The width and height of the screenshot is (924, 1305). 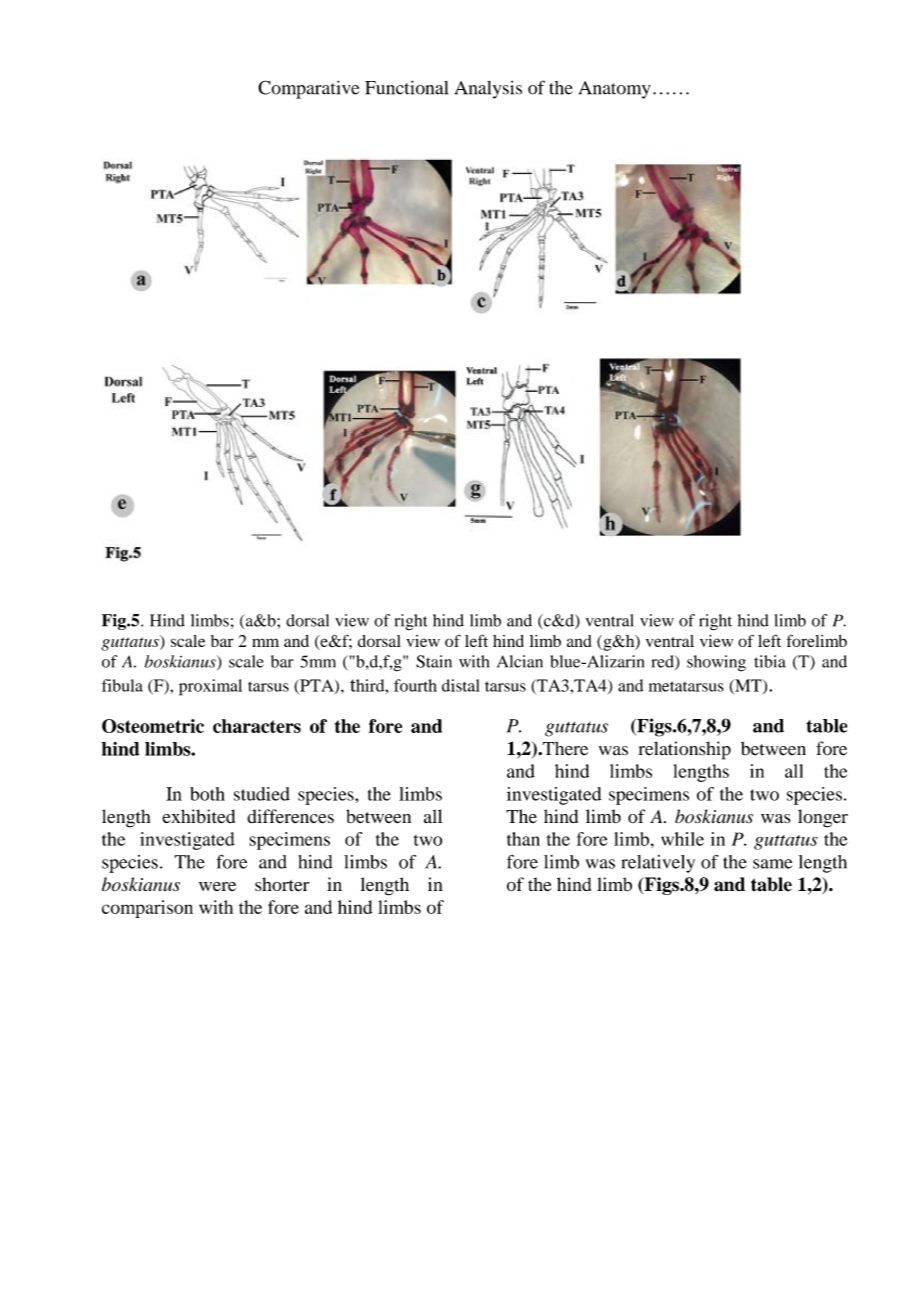 What do you see at coordinates (716, 663) in the screenshot?
I see `showing` at bounding box center [716, 663].
